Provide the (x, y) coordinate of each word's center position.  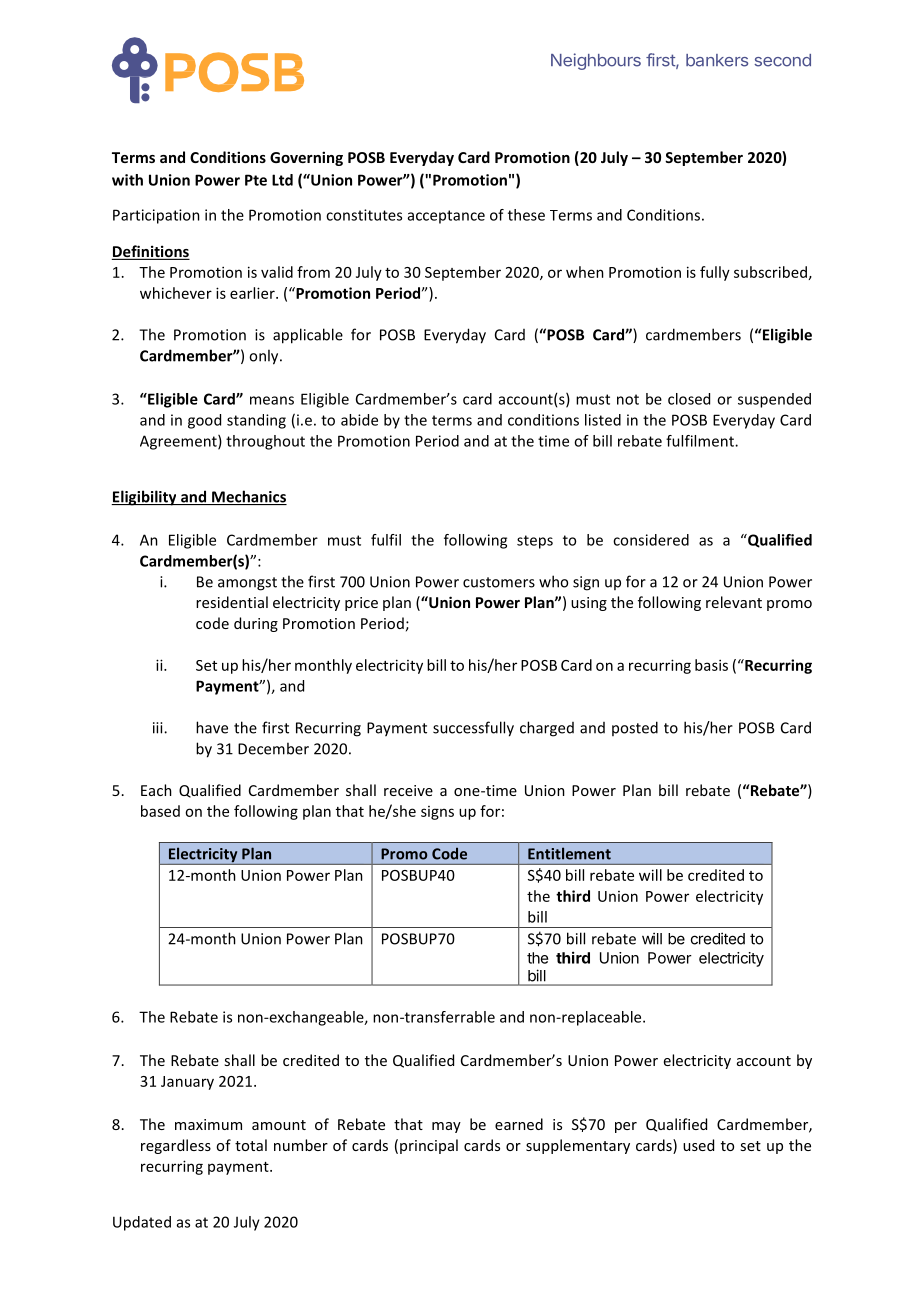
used (698, 1145)
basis (711, 665)
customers (499, 582)
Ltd (282, 180)
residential (232, 602)
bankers (717, 60)
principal (429, 1146)
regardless (176, 1146)
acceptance (446, 217)
